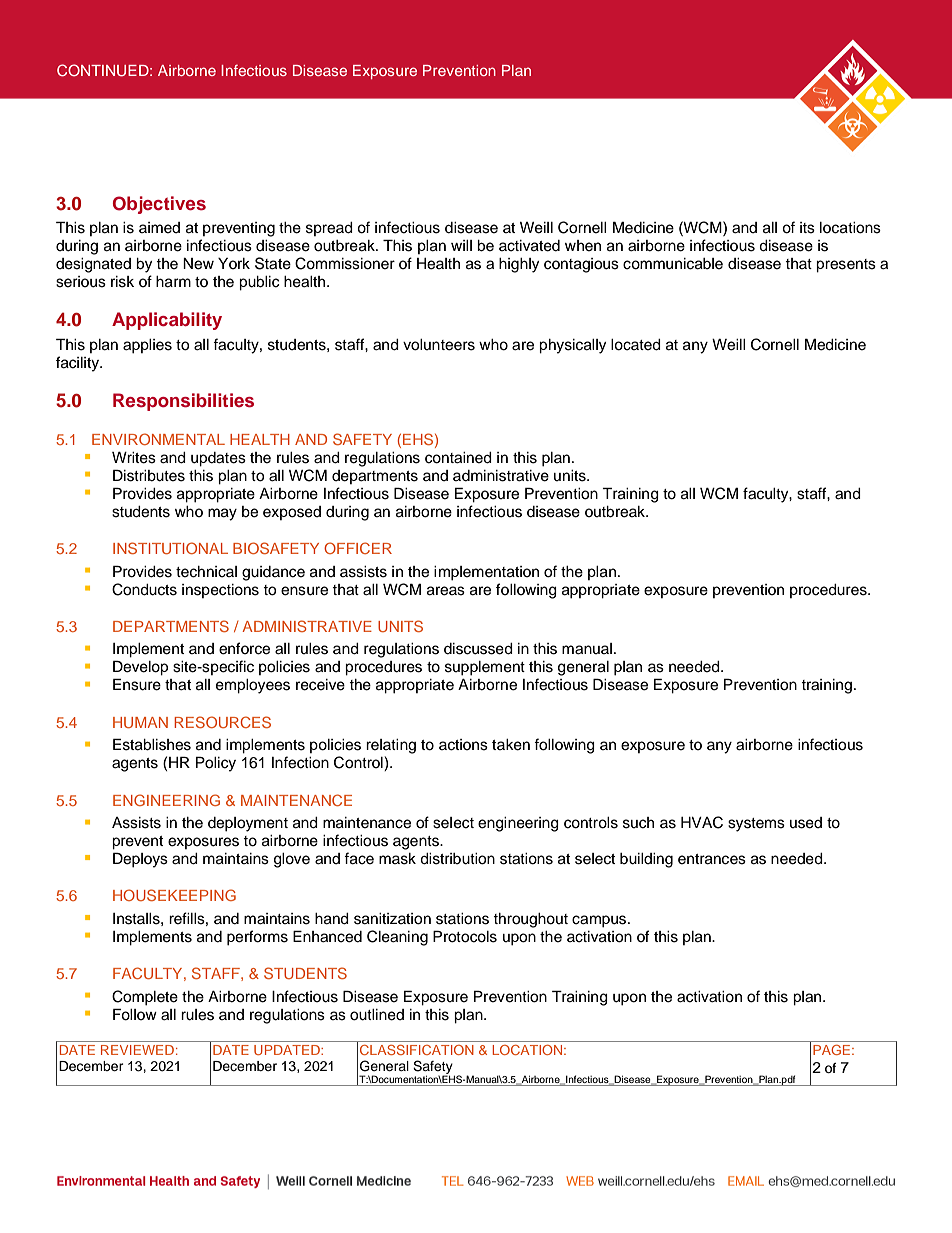 This image has width=952, height=1233. Describe the element at coordinates (485, 668) in the image. I see `supplement` at that location.
